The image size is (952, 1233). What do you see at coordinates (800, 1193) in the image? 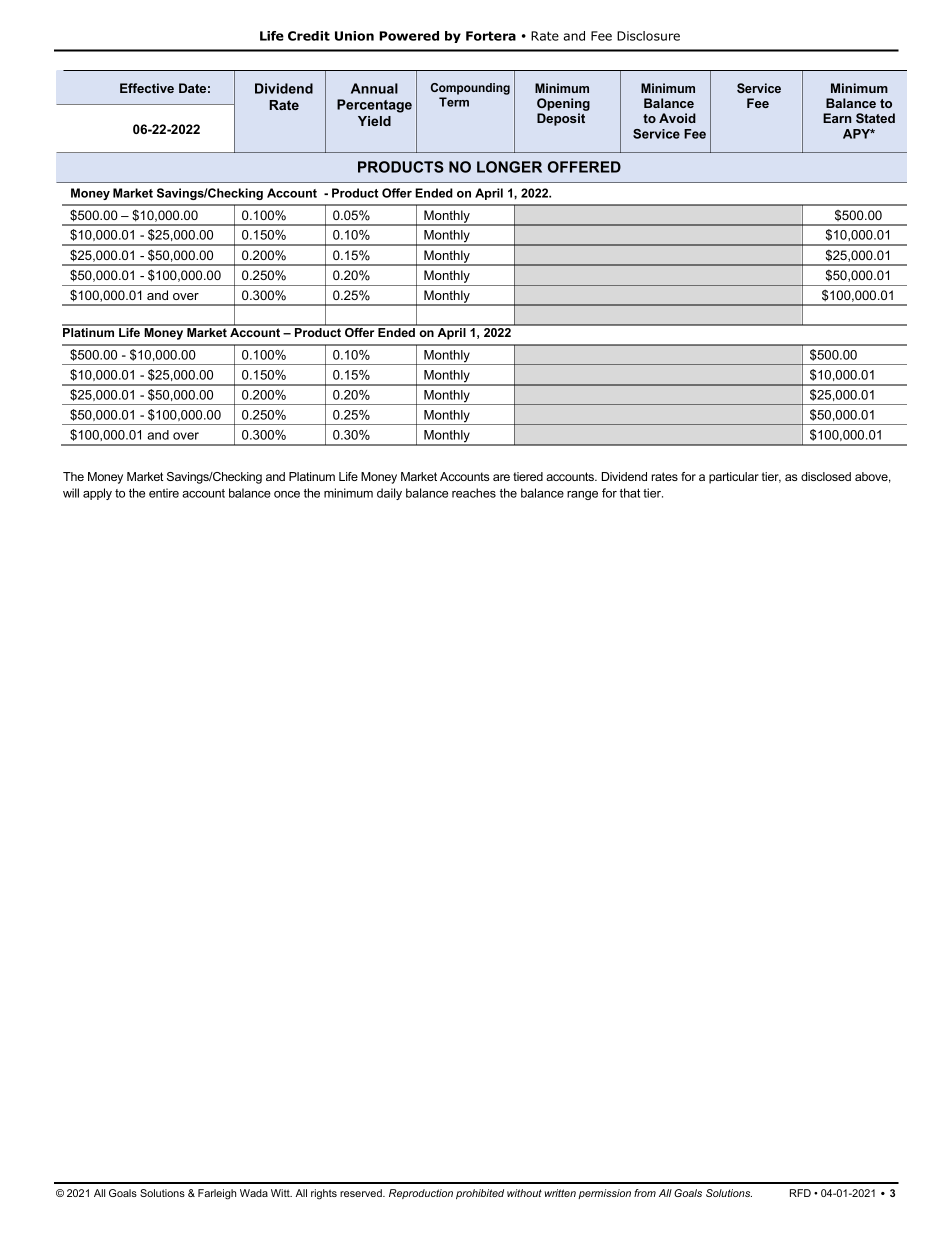
I see `RFD` at bounding box center [800, 1193].
